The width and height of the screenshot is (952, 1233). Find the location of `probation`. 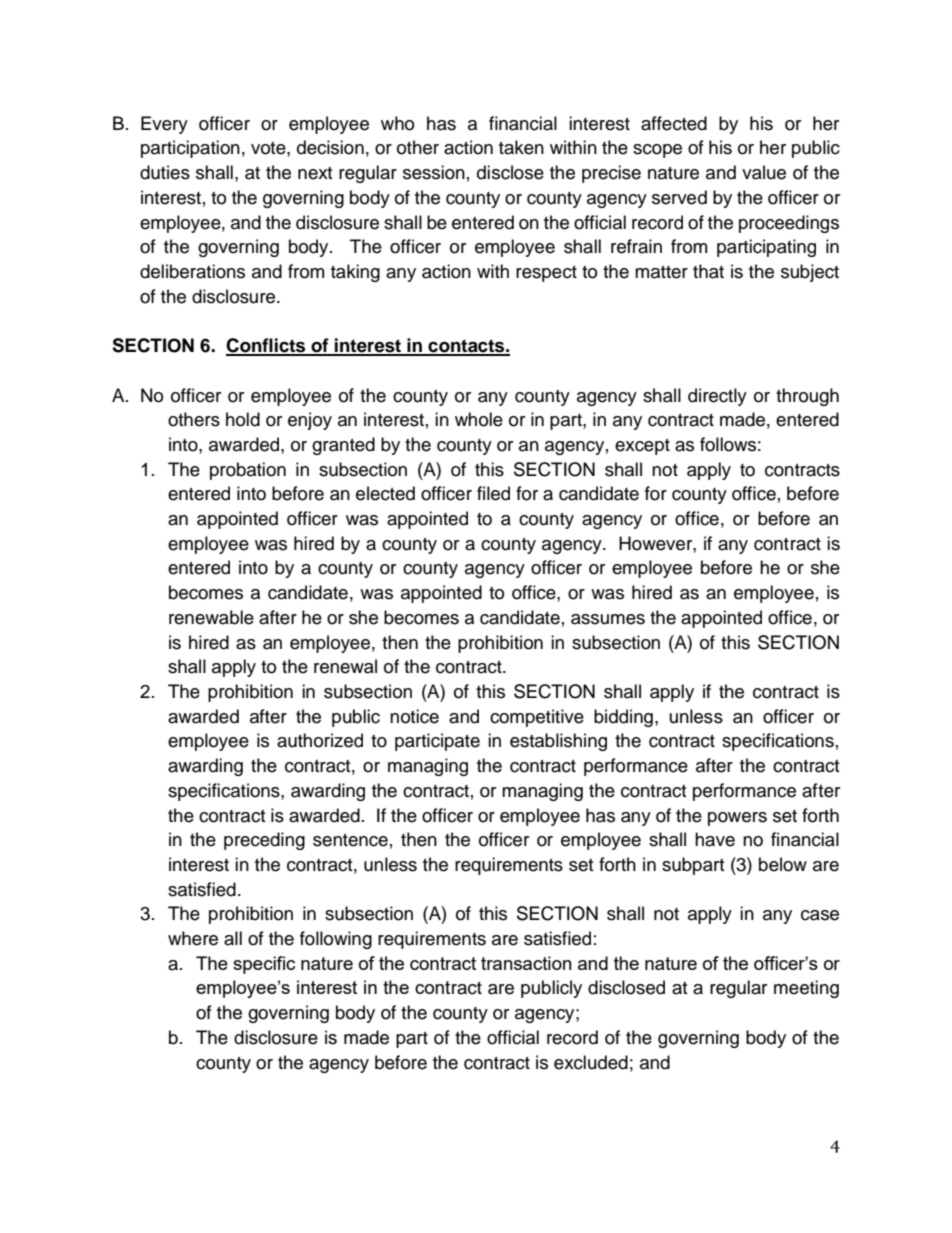

probation is located at coordinates (248, 471).
